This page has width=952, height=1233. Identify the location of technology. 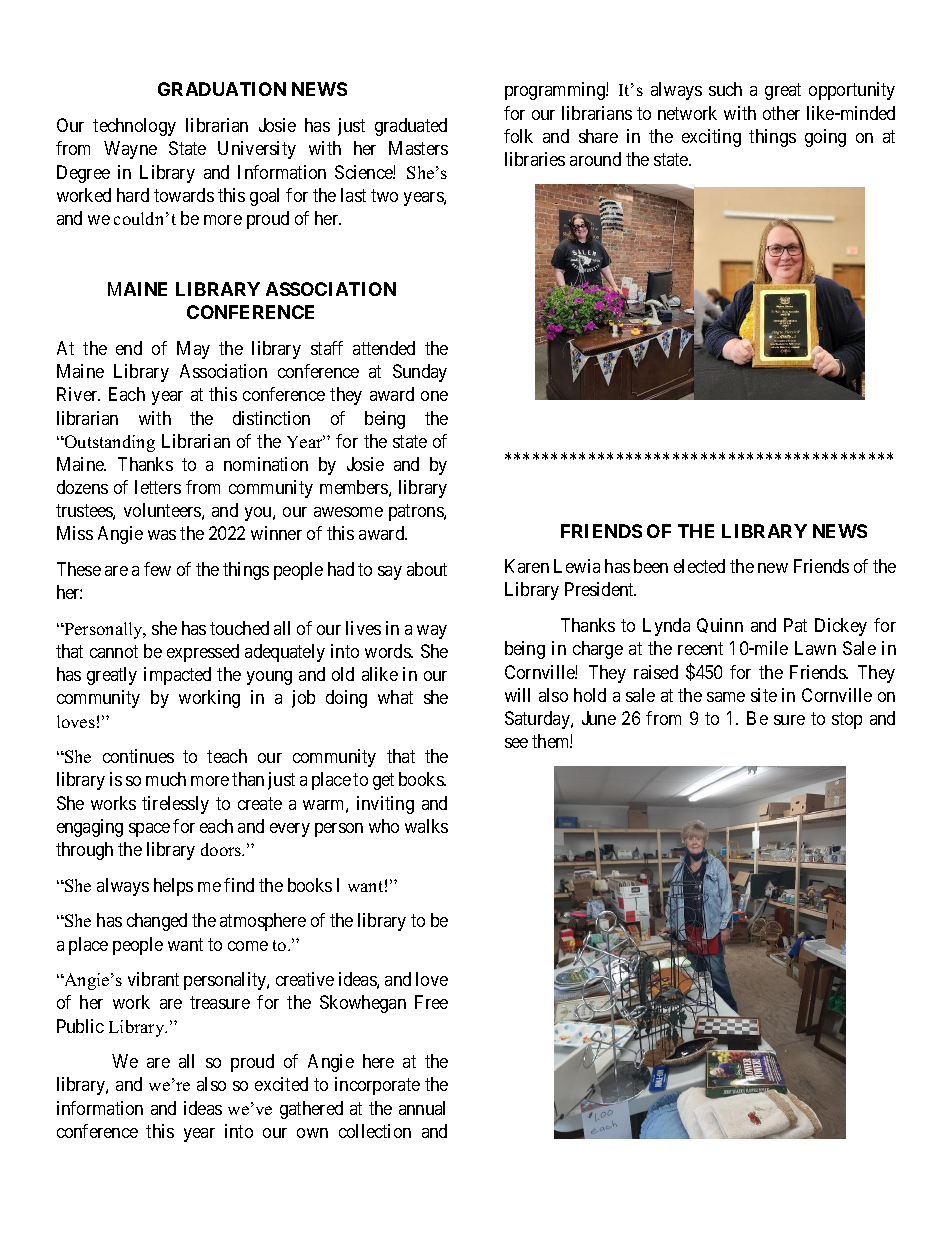
(134, 127).
